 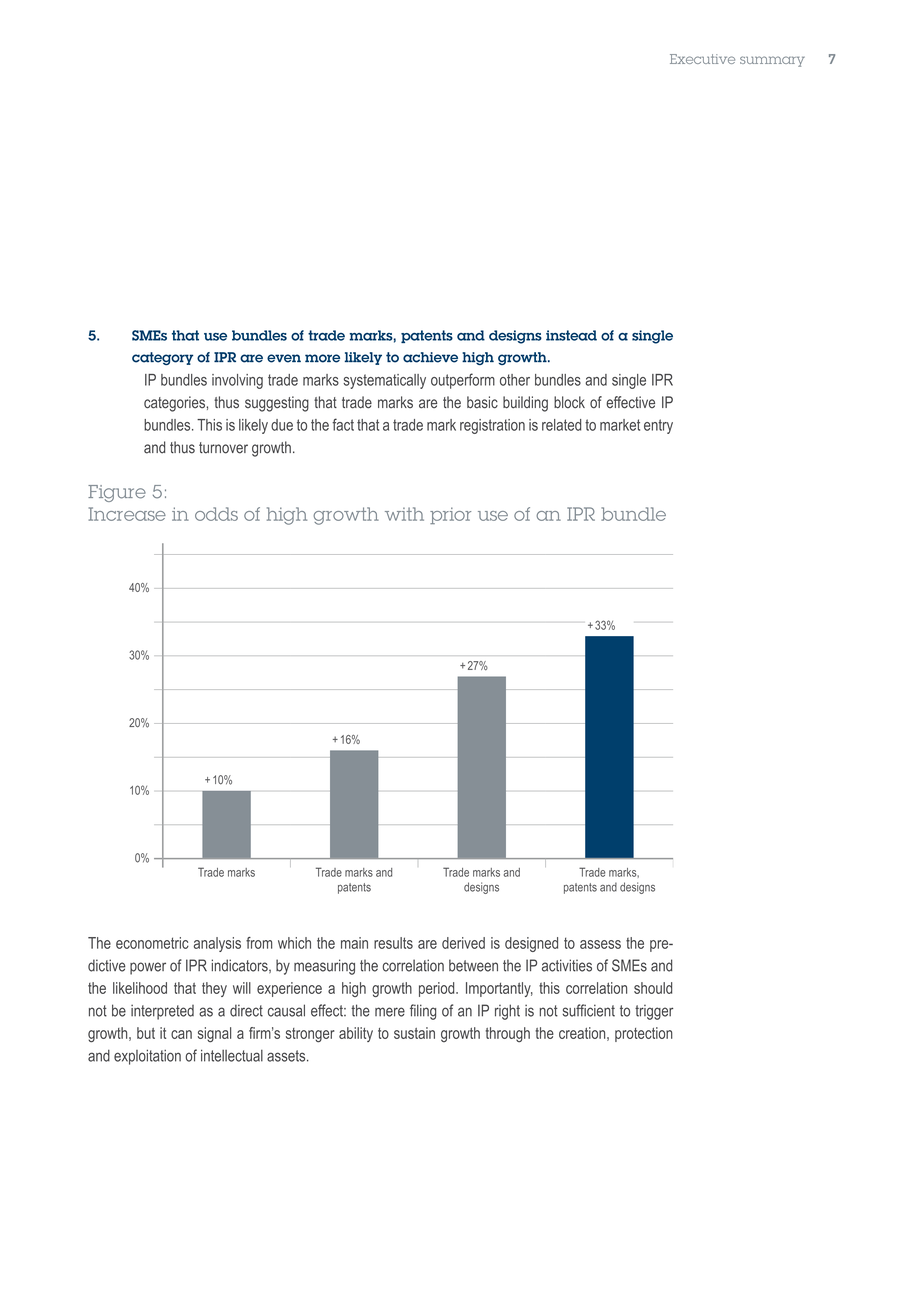 What do you see at coordinates (216, 514) in the screenshot?
I see `odds` at bounding box center [216, 514].
